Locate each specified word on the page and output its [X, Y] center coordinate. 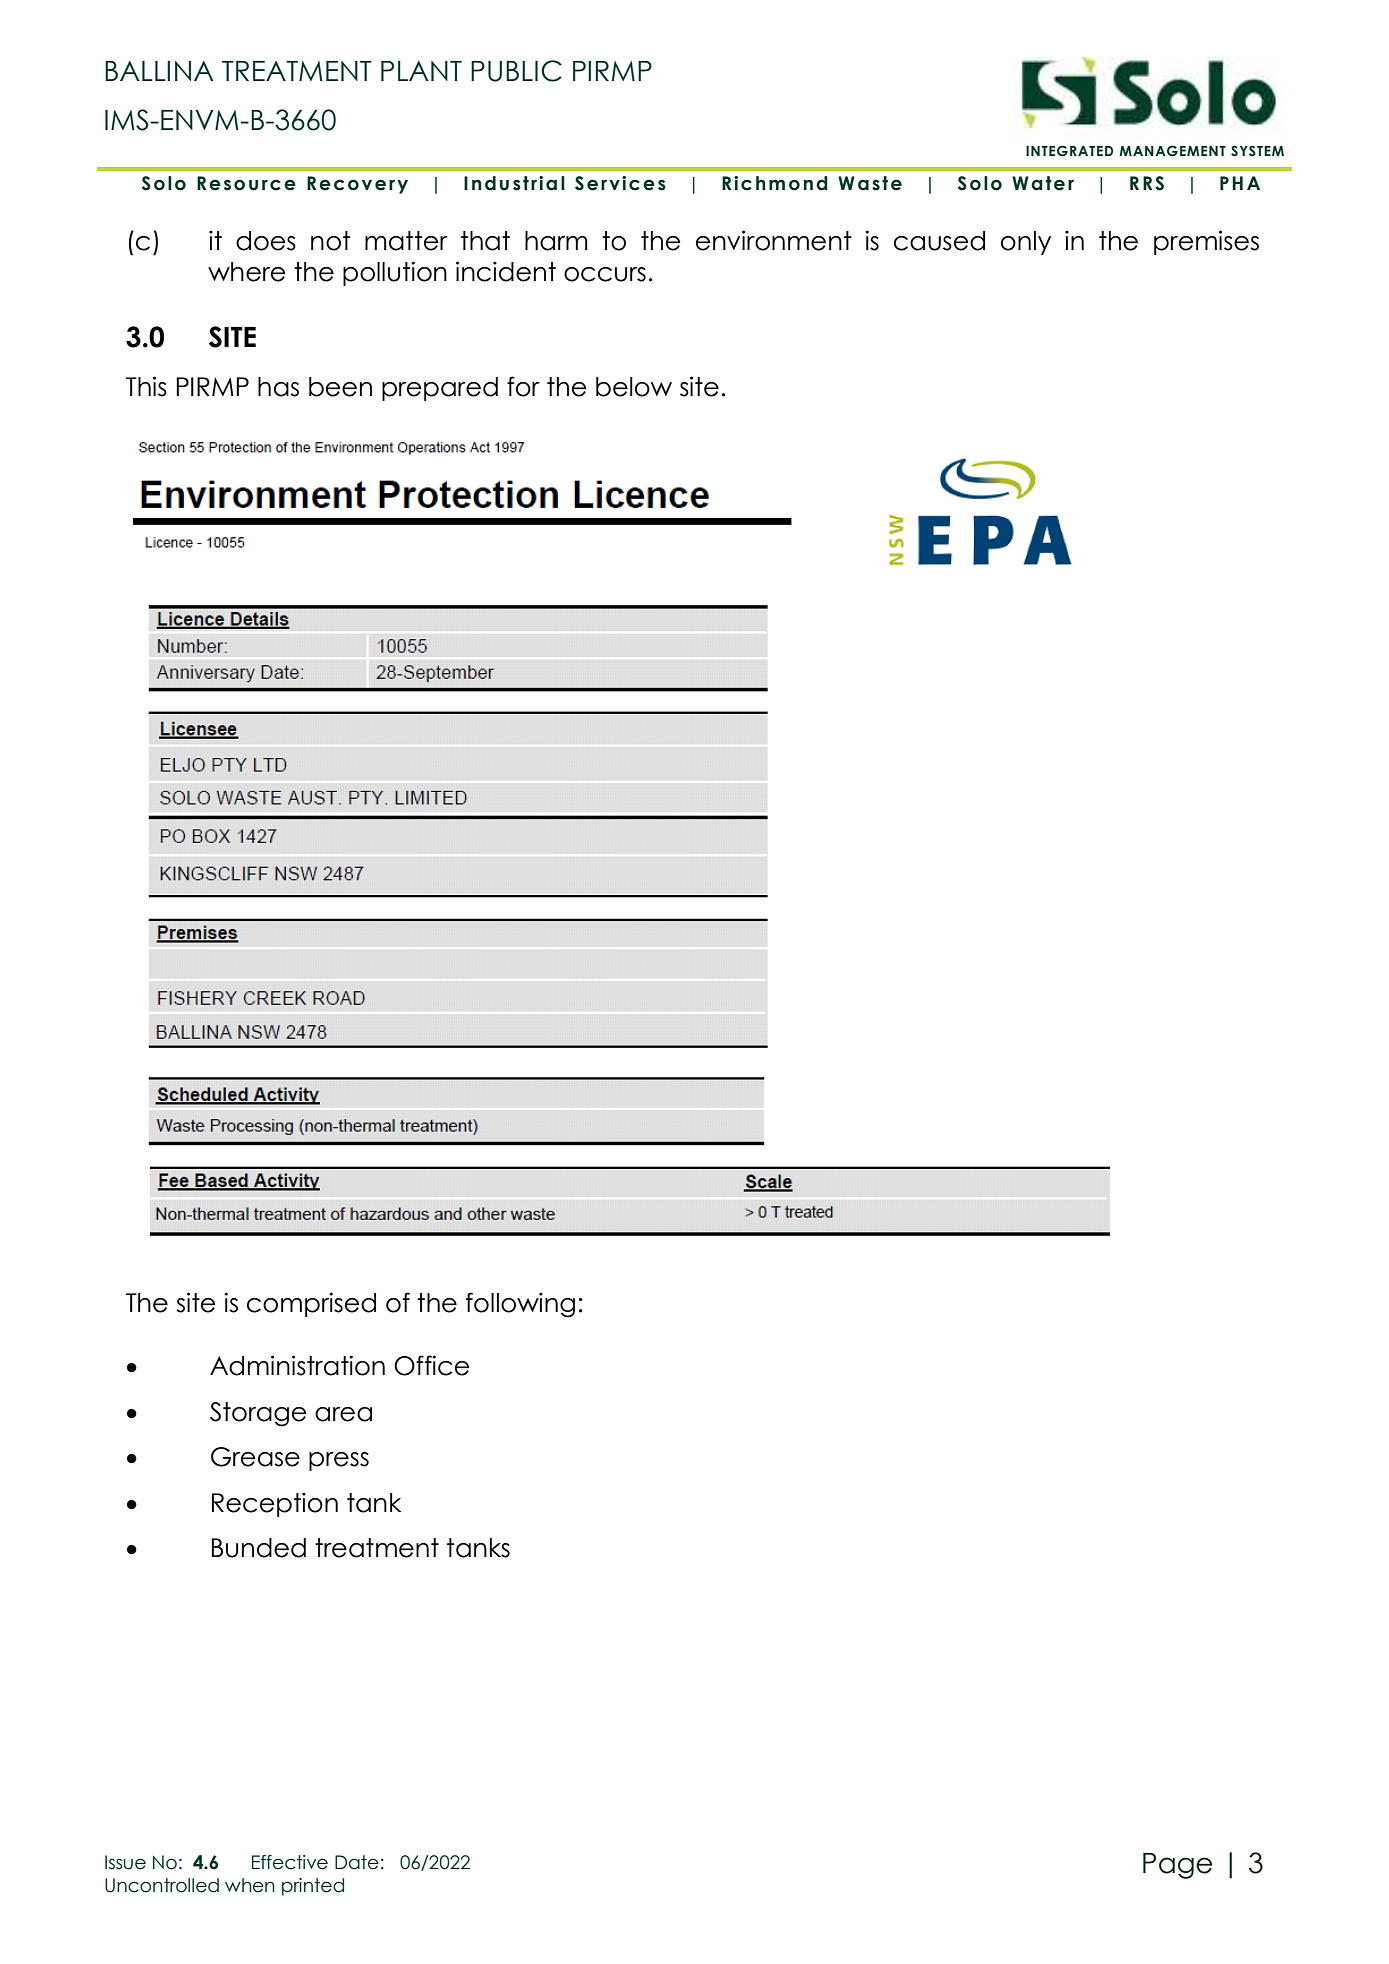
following [520, 1305]
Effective [290, 1862]
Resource [246, 183]
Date [357, 1862]
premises [1206, 242]
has [278, 387]
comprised [311, 1304]
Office [431, 1365]
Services [620, 183]
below [634, 387]
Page [1177, 1866]
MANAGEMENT [1172, 151]
